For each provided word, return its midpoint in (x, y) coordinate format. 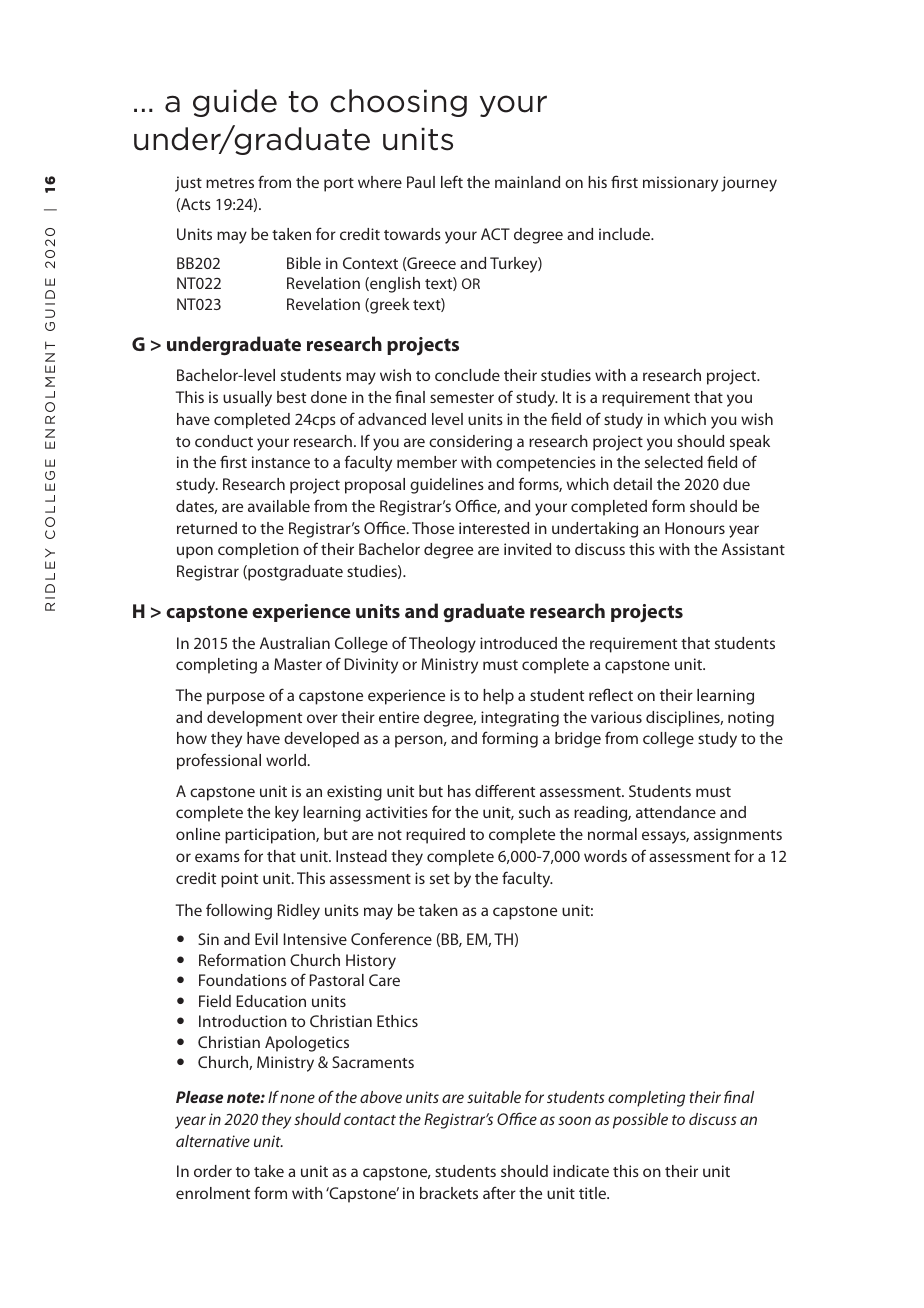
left (452, 181)
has (459, 791)
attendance (676, 812)
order (213, 1171)
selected (674, 462)
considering (470, 443)
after (499, 1192)
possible (640, 1121)
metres (230, 183)
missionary (680, 184)
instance (281, 462)
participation (271, 836)
